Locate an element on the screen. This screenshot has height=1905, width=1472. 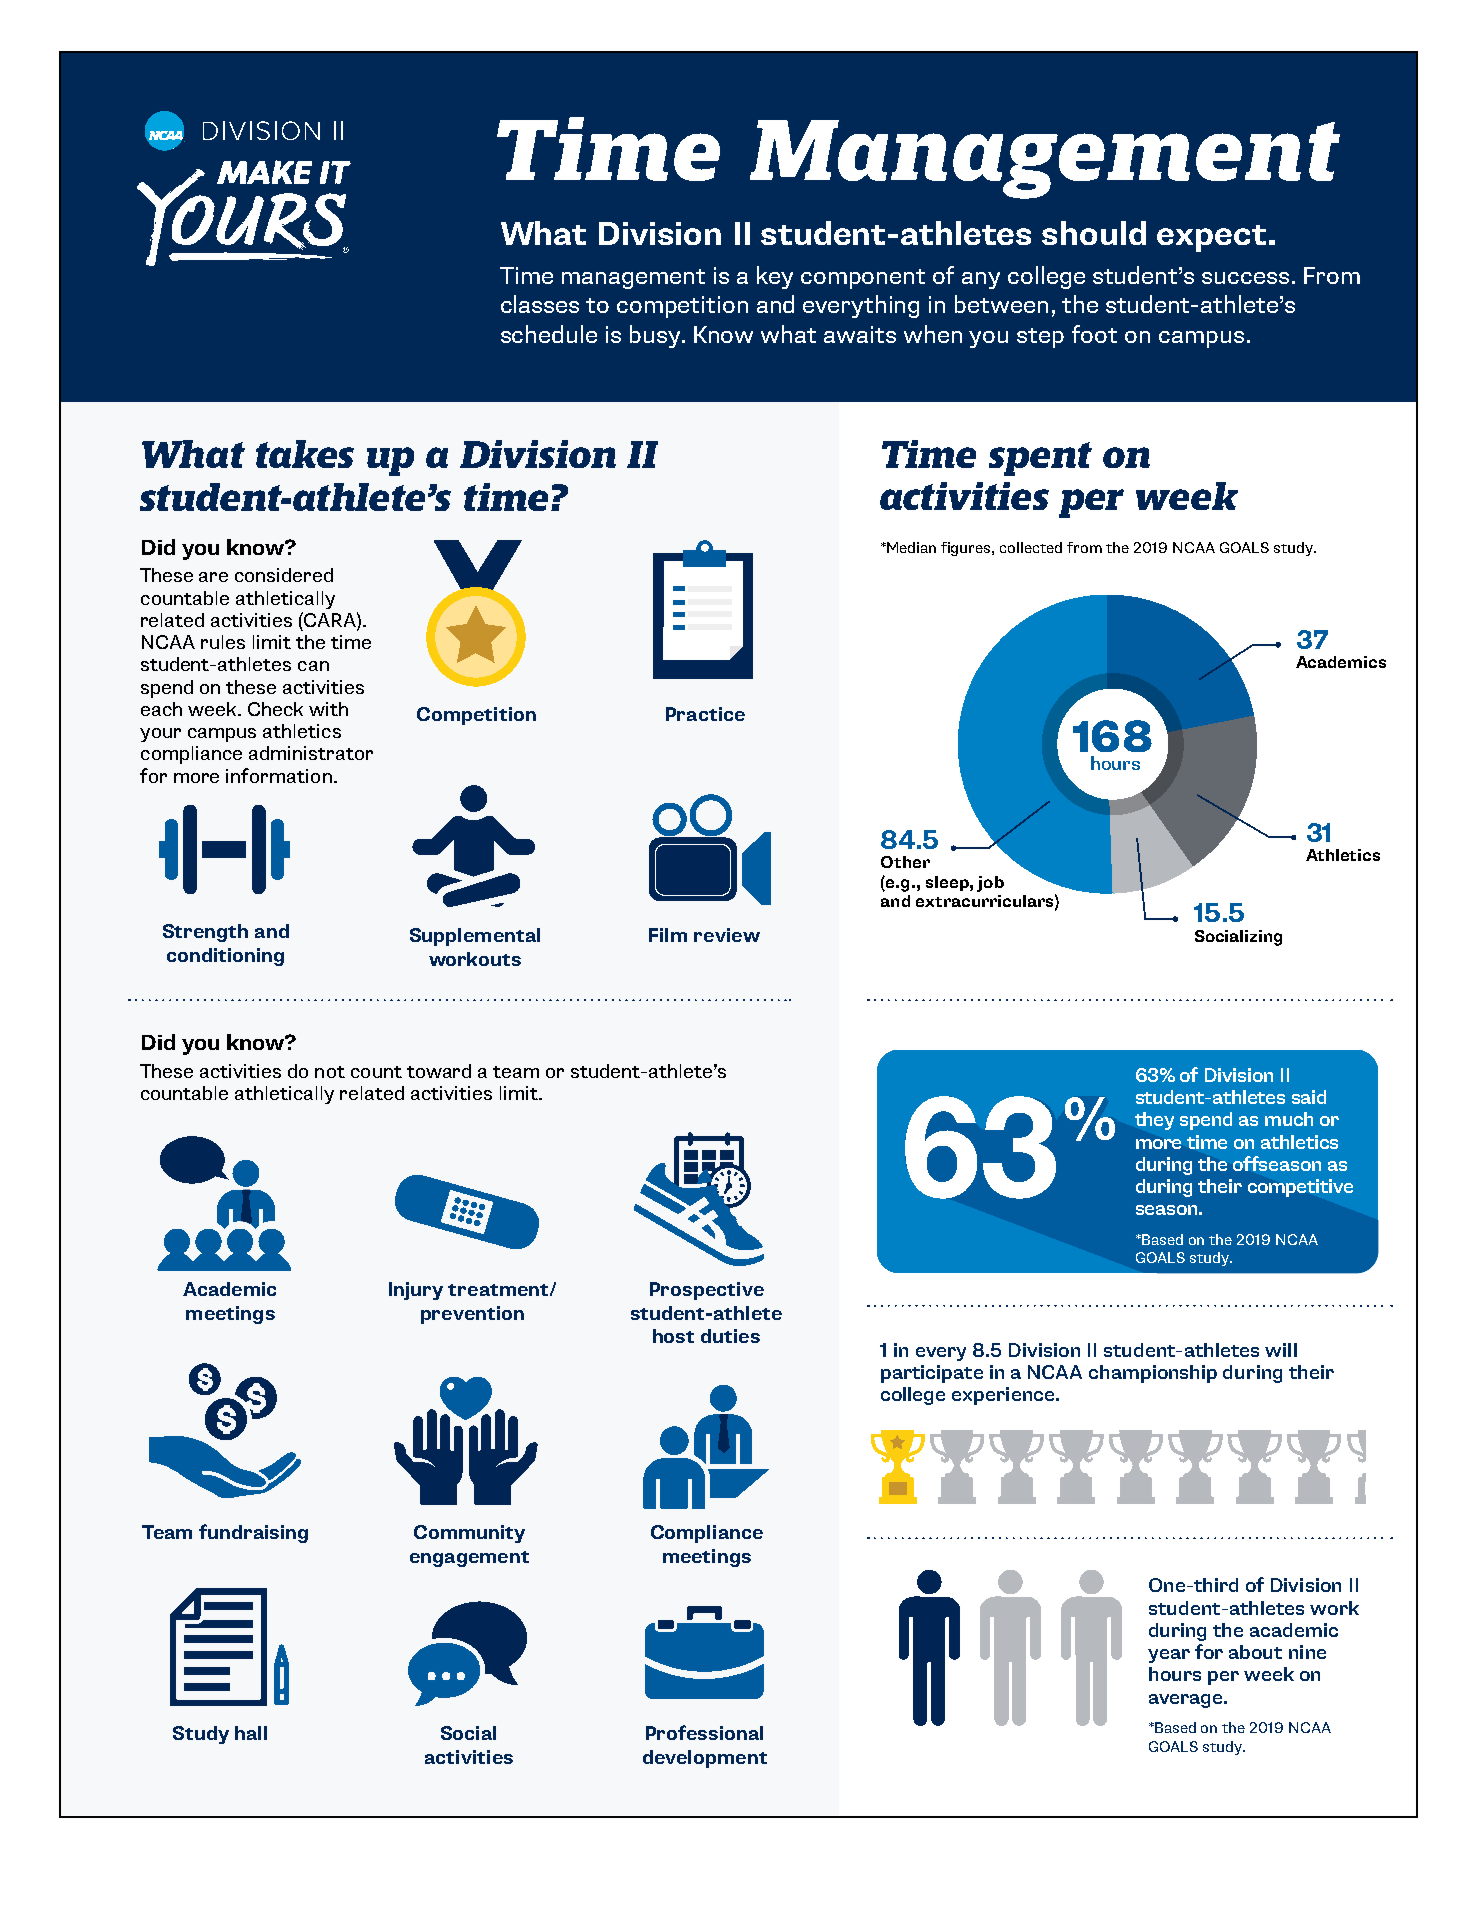
key is located at coordinates (775, 277).
